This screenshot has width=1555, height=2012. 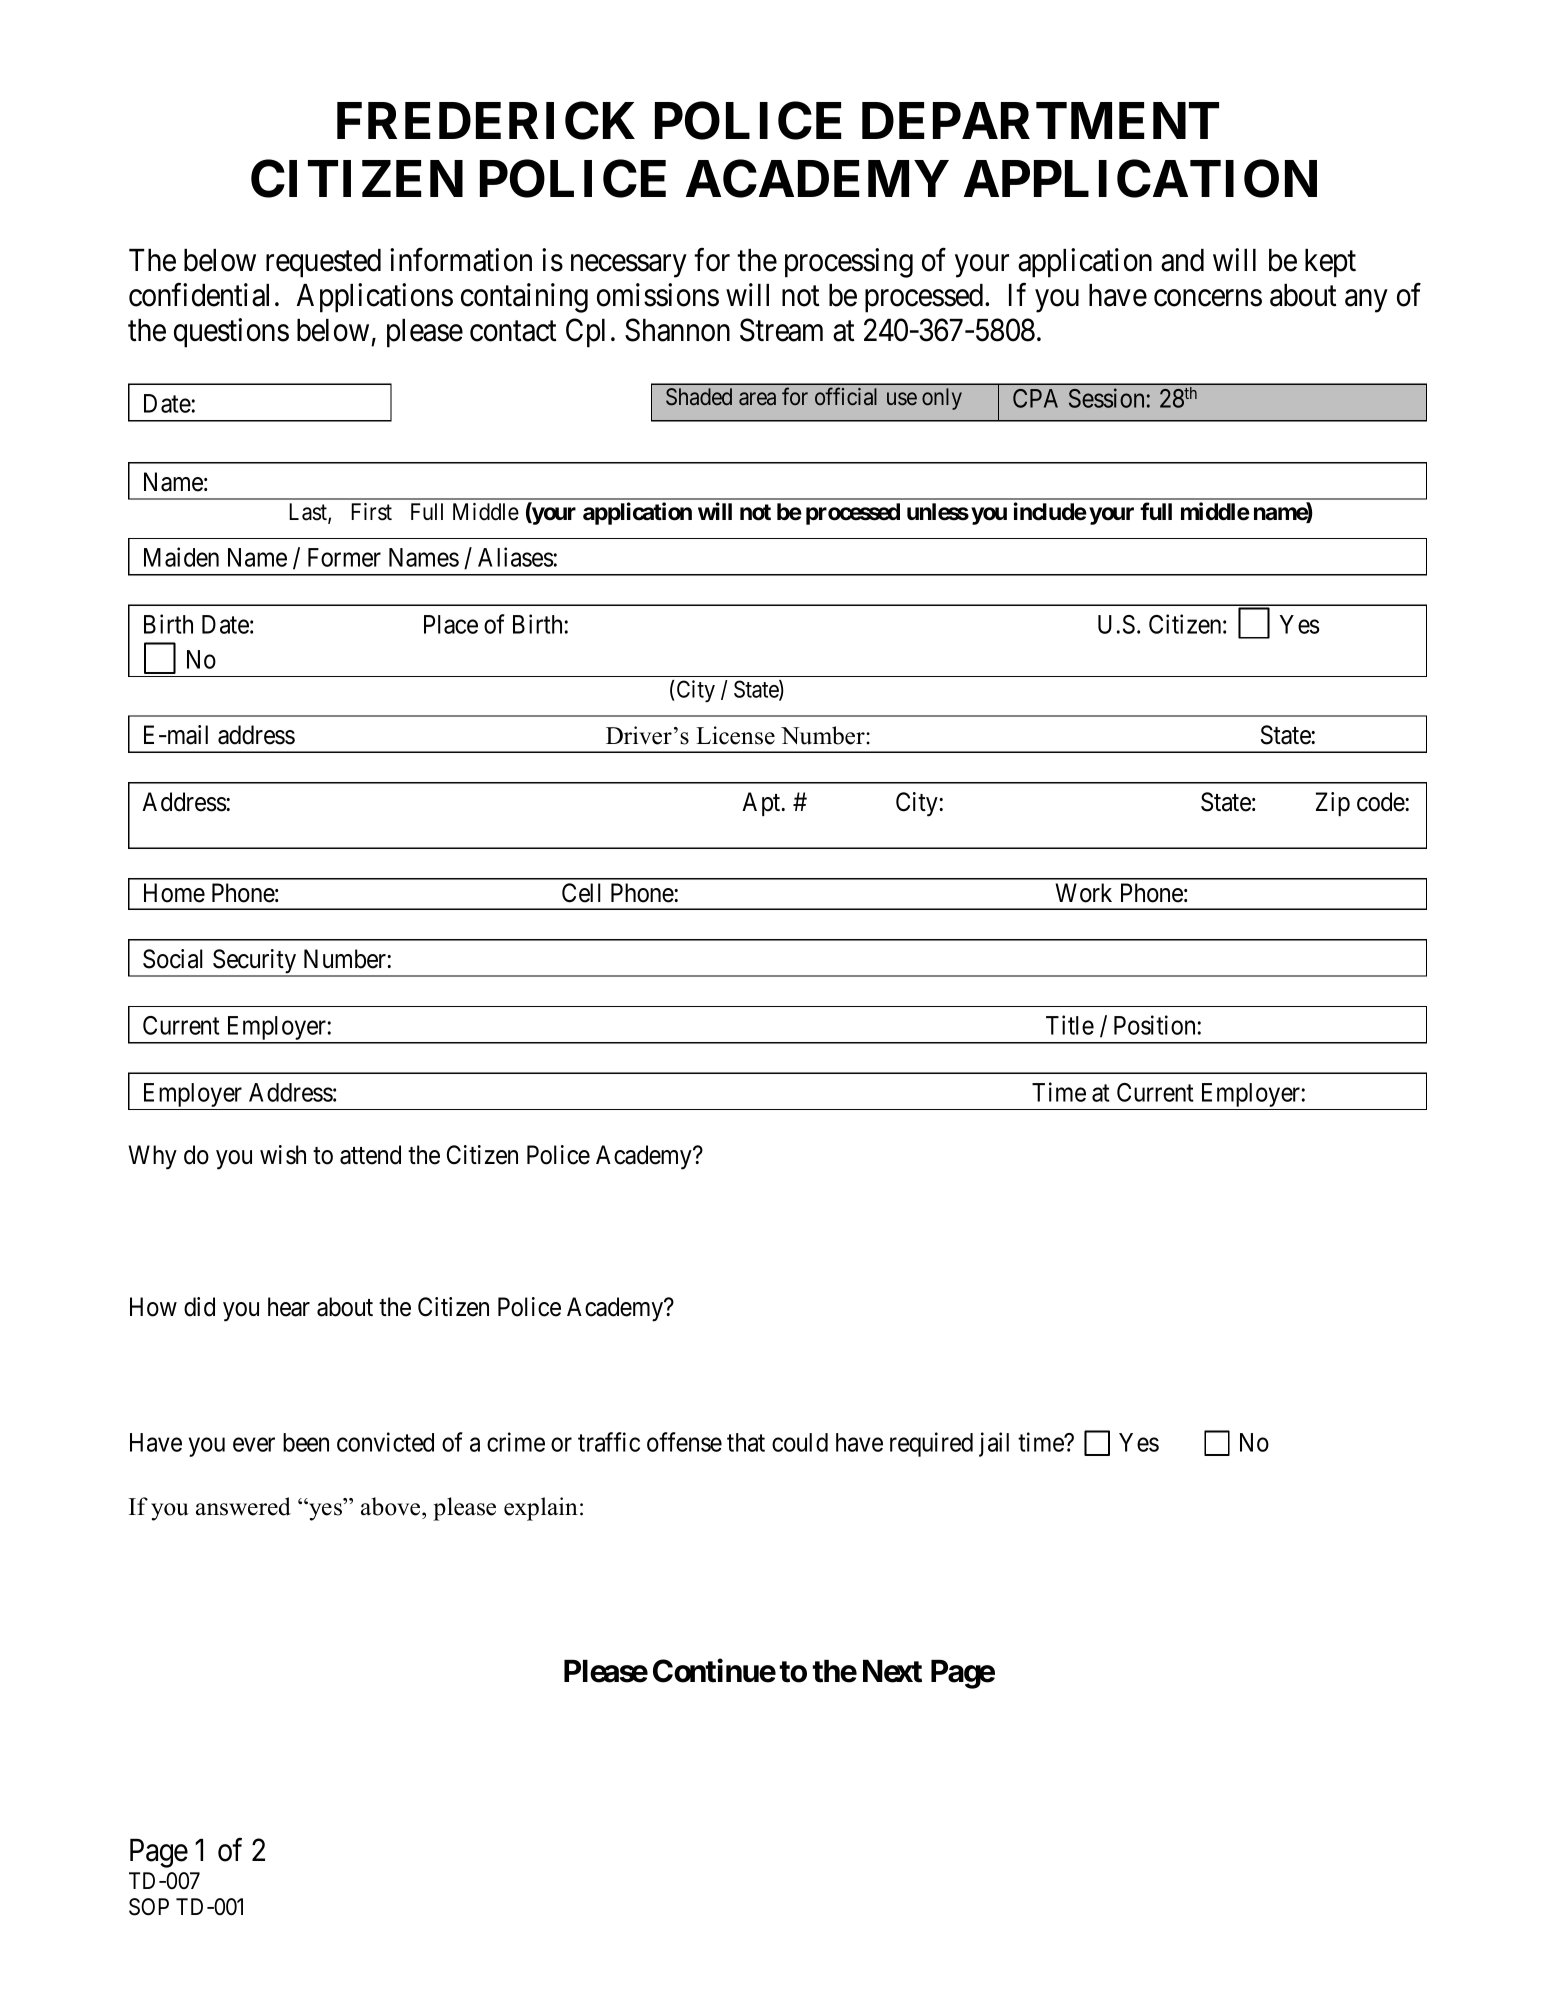 What do you see at coordinates (255, 962) in the screenshot?
I see `Security` at bounding box center [255, 962].
